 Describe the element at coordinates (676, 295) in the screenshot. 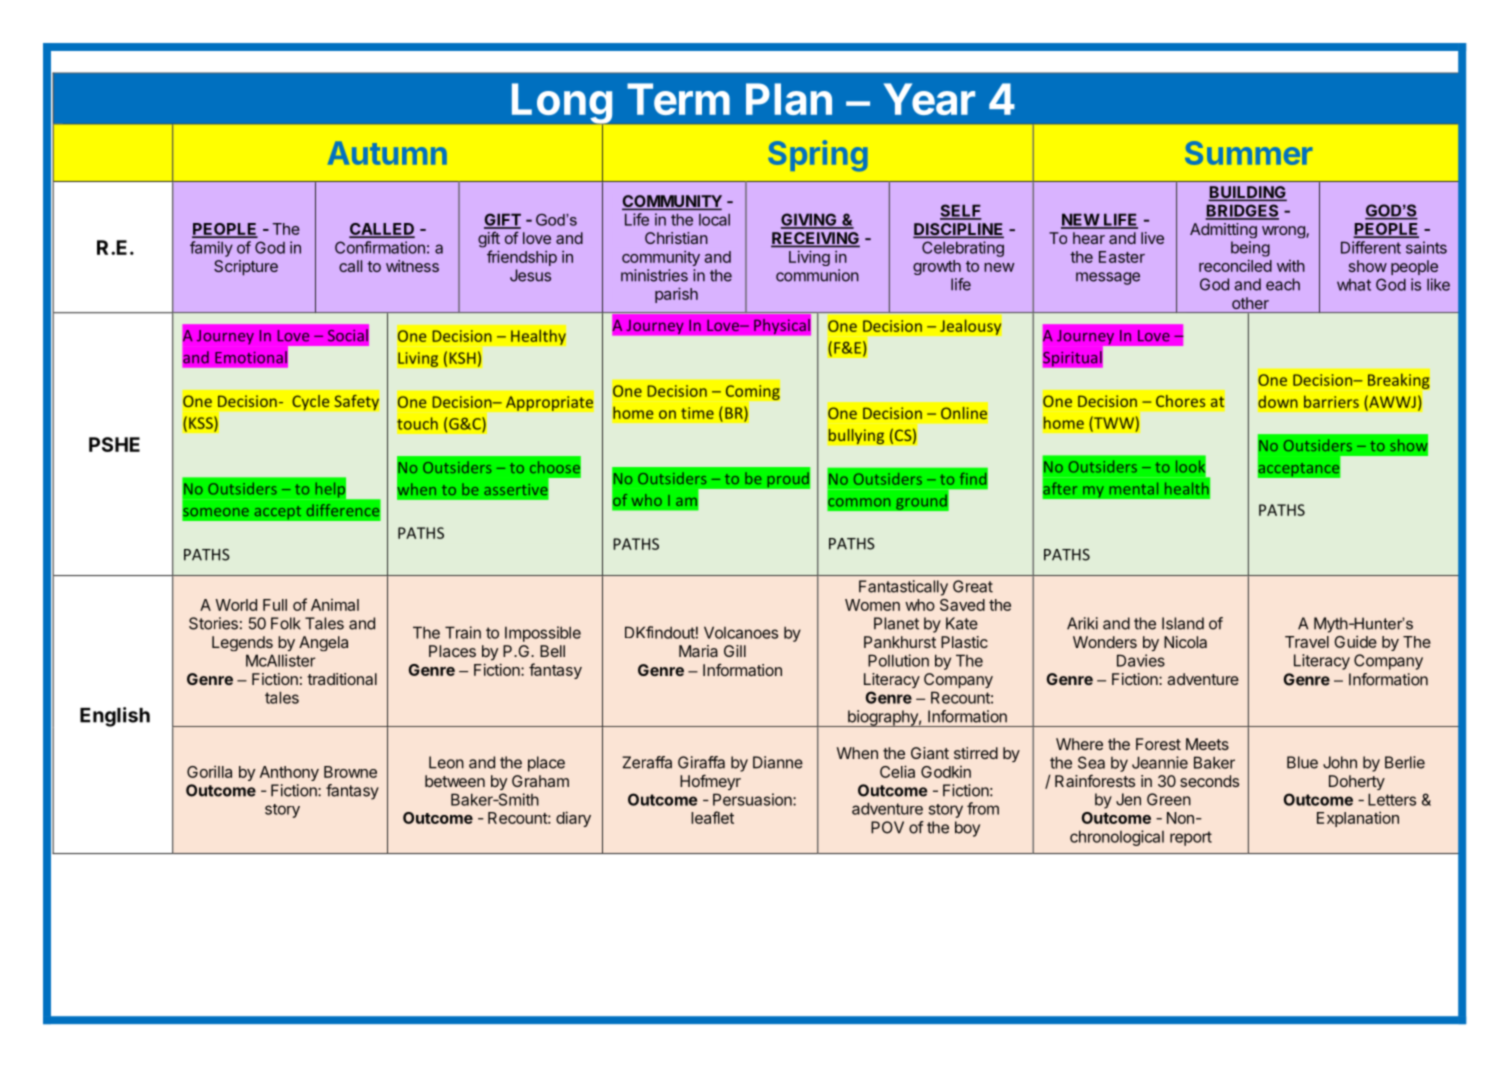

I see `parish` at that location.
